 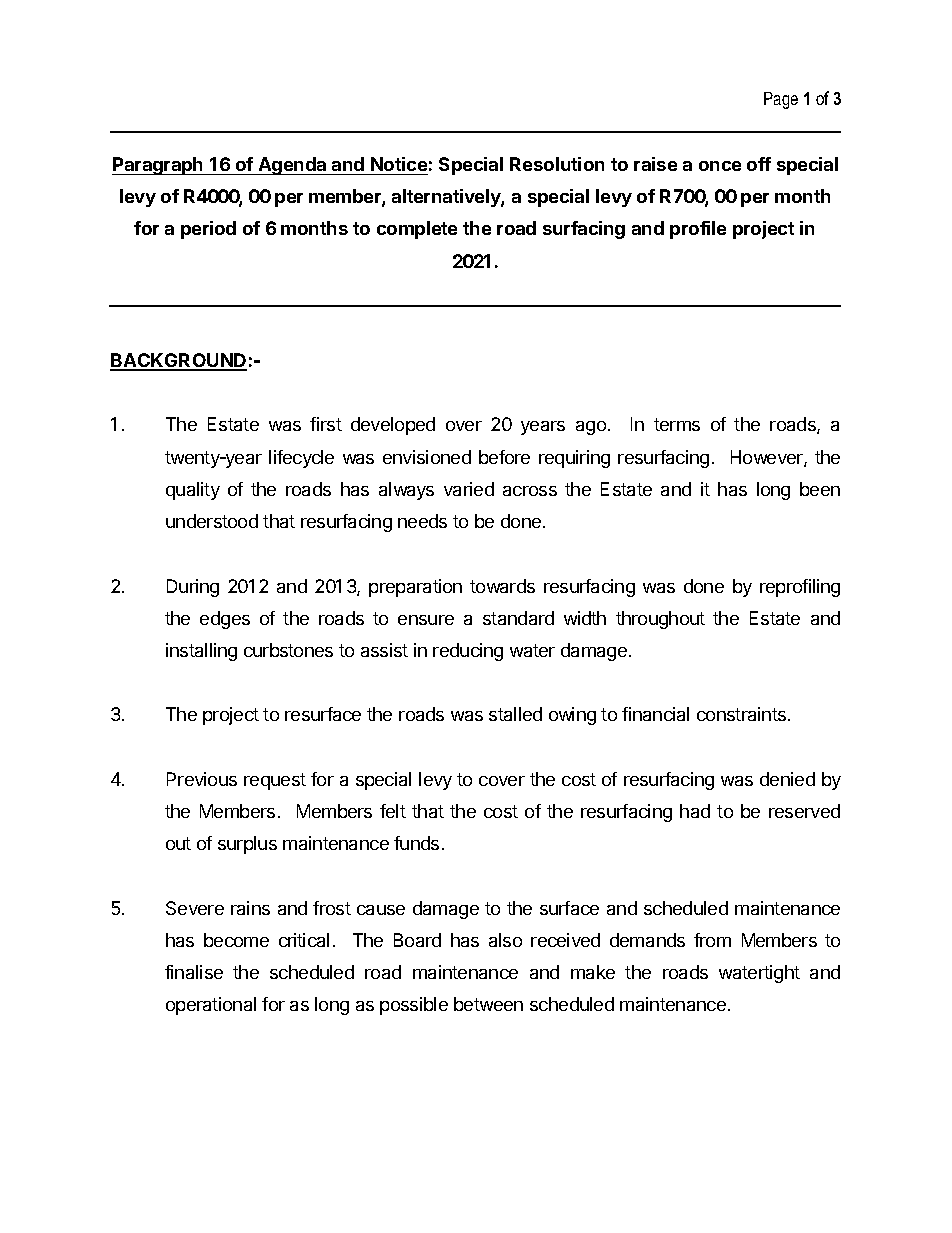 I want to click on terms, so click(x=677, y=424).
